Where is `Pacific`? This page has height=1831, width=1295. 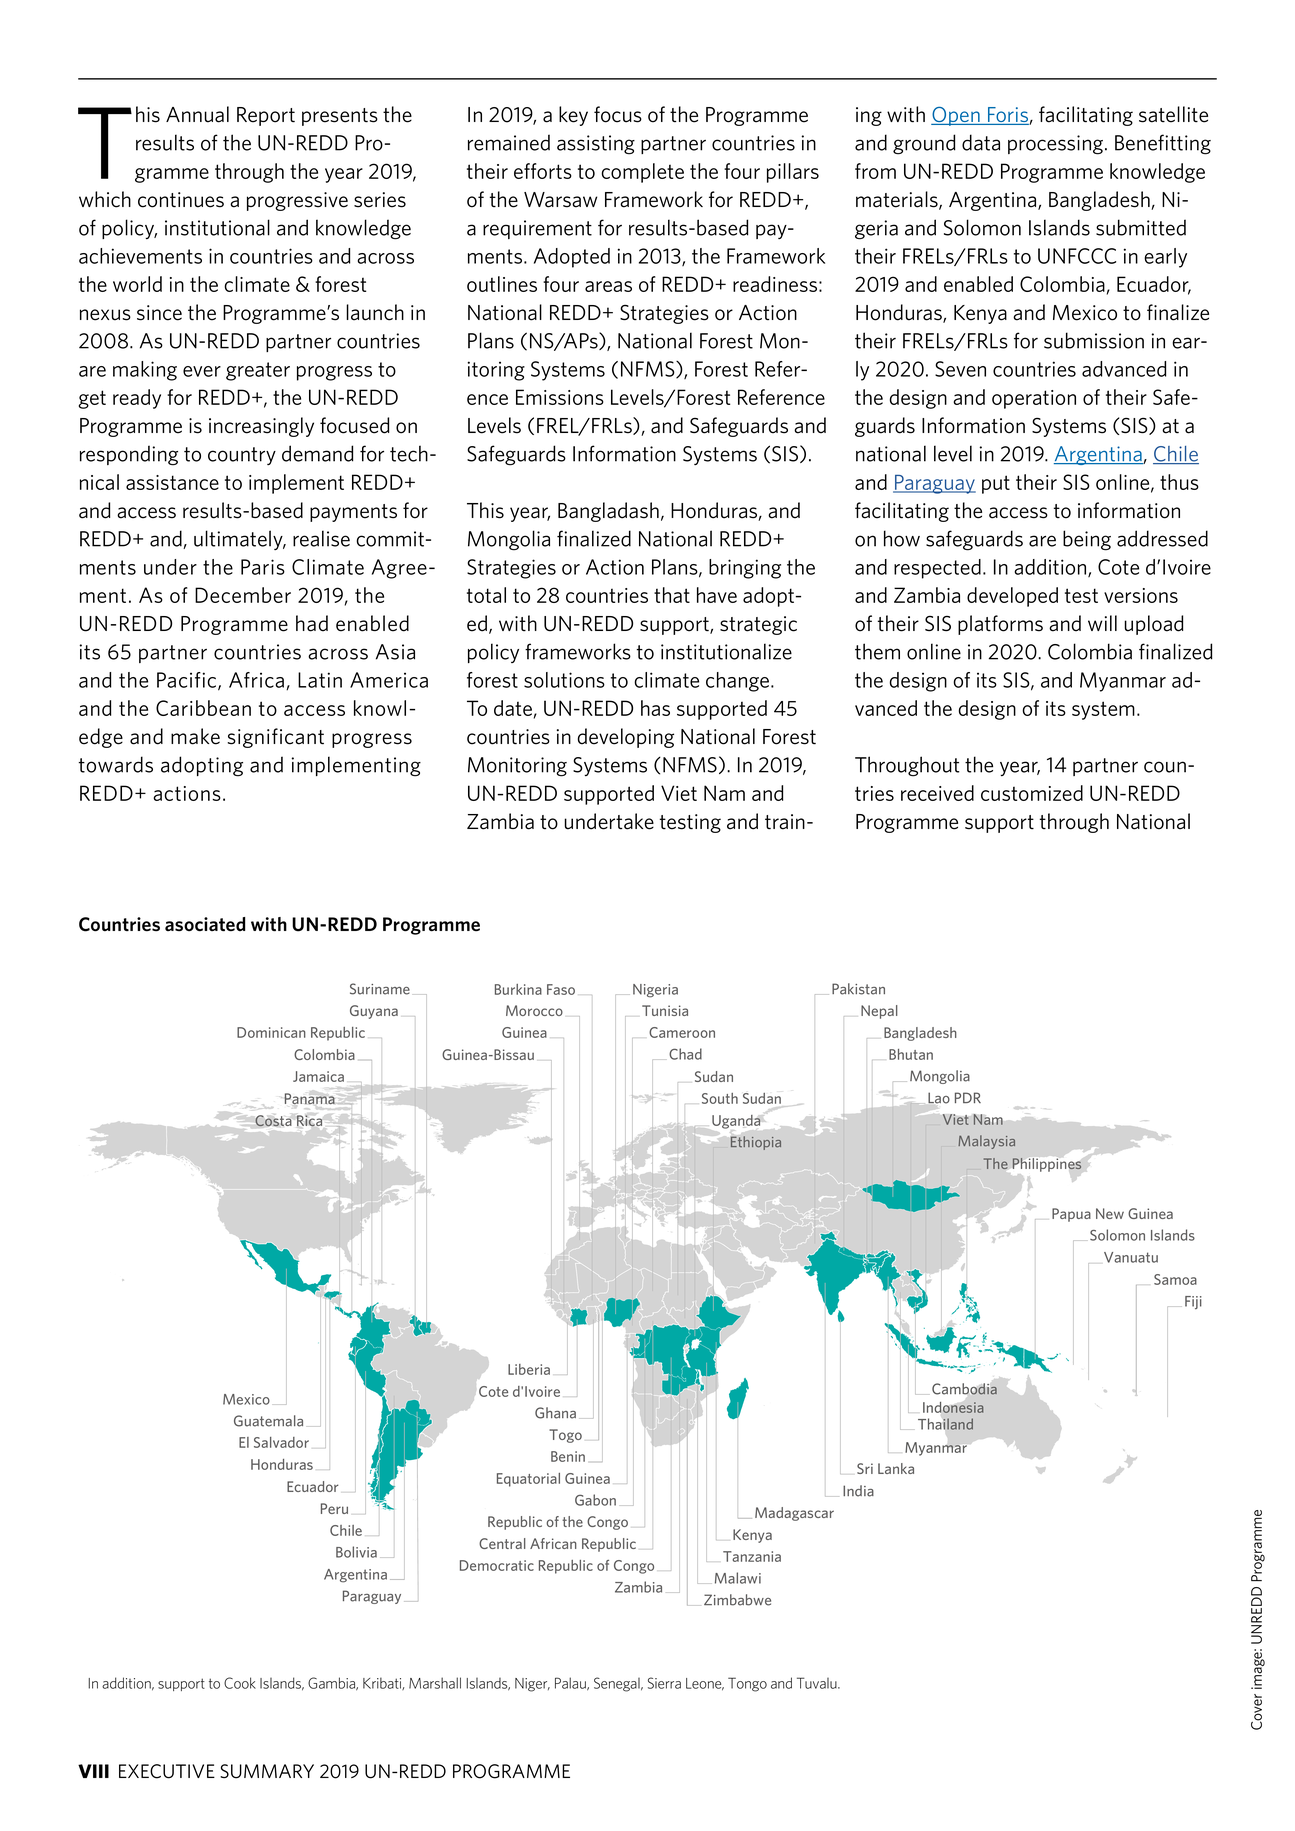
Pacific is located at coordinates (188, 681).
